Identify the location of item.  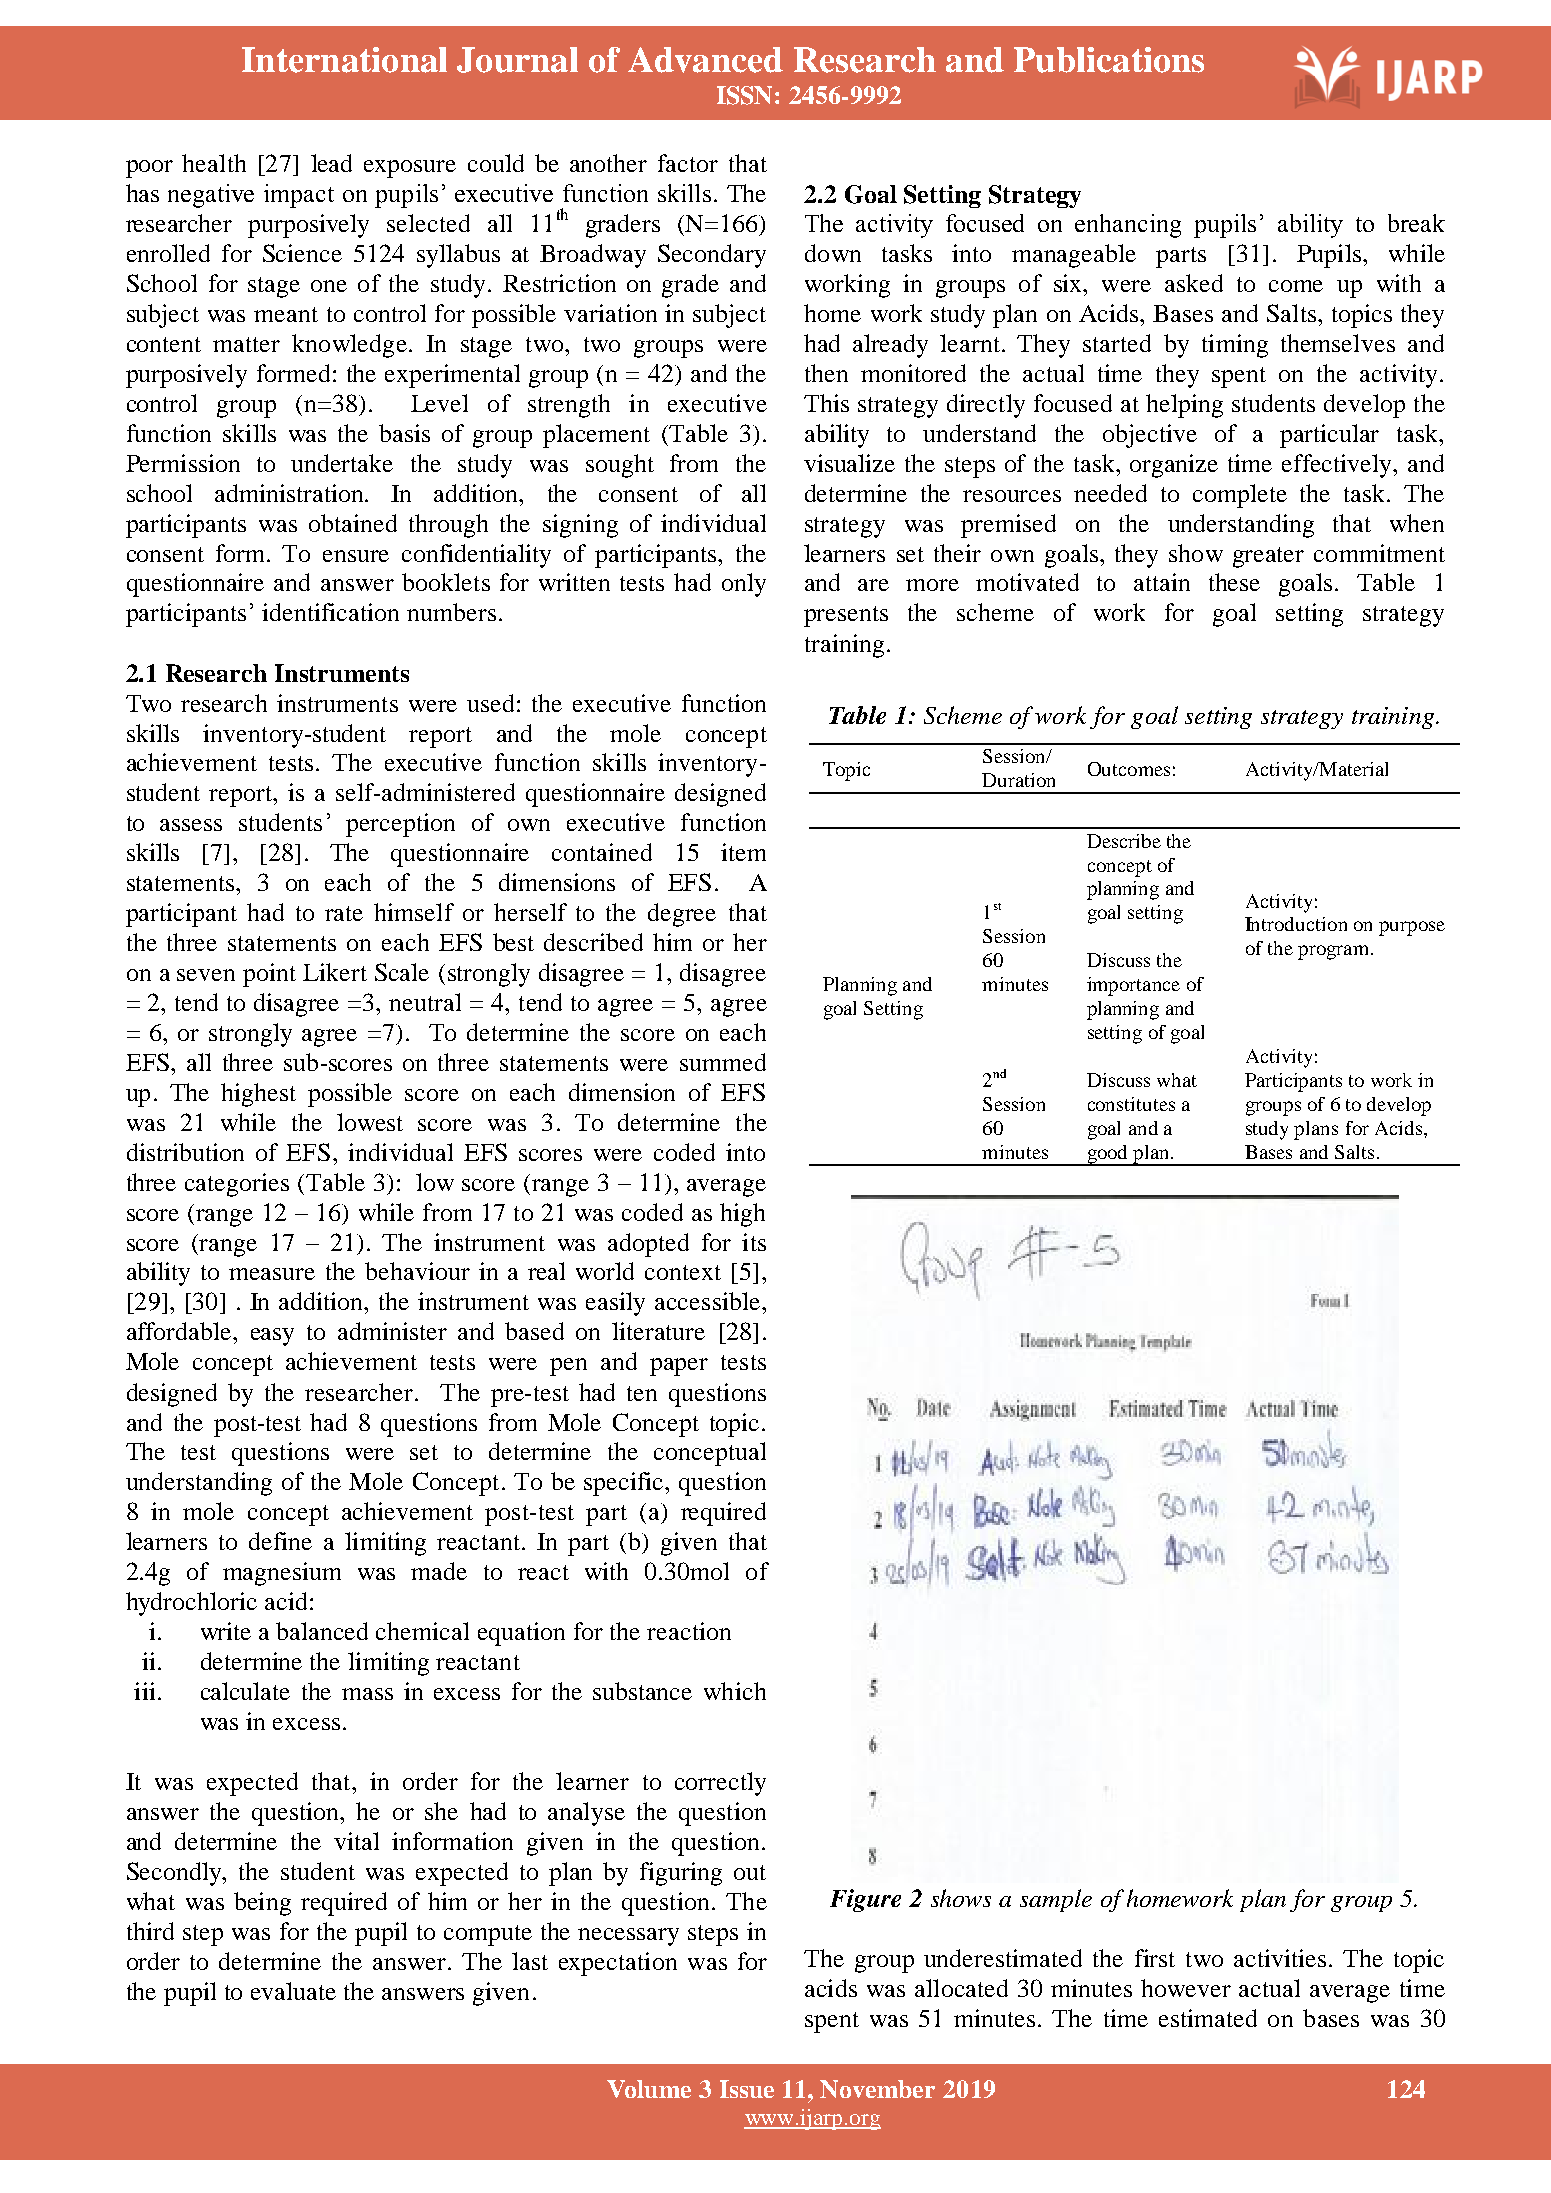
(743, 852).
